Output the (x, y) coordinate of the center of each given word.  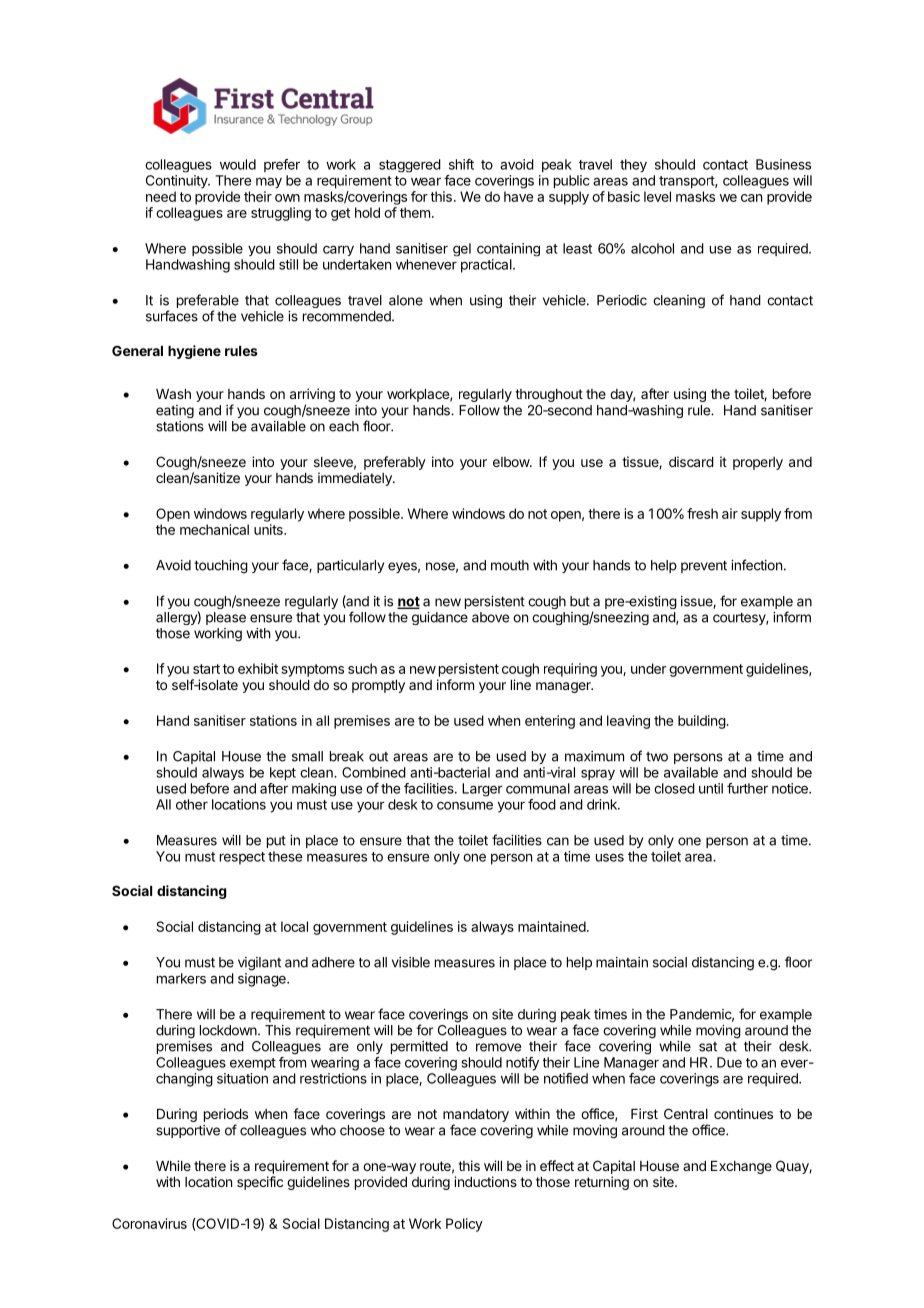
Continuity (177, 182)
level (657, 196)
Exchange (741, 1167)
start (206, 669)
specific (260, 1183)
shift (461, 164)
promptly (378, 686)
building (702, 722)
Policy (464, 1225)
